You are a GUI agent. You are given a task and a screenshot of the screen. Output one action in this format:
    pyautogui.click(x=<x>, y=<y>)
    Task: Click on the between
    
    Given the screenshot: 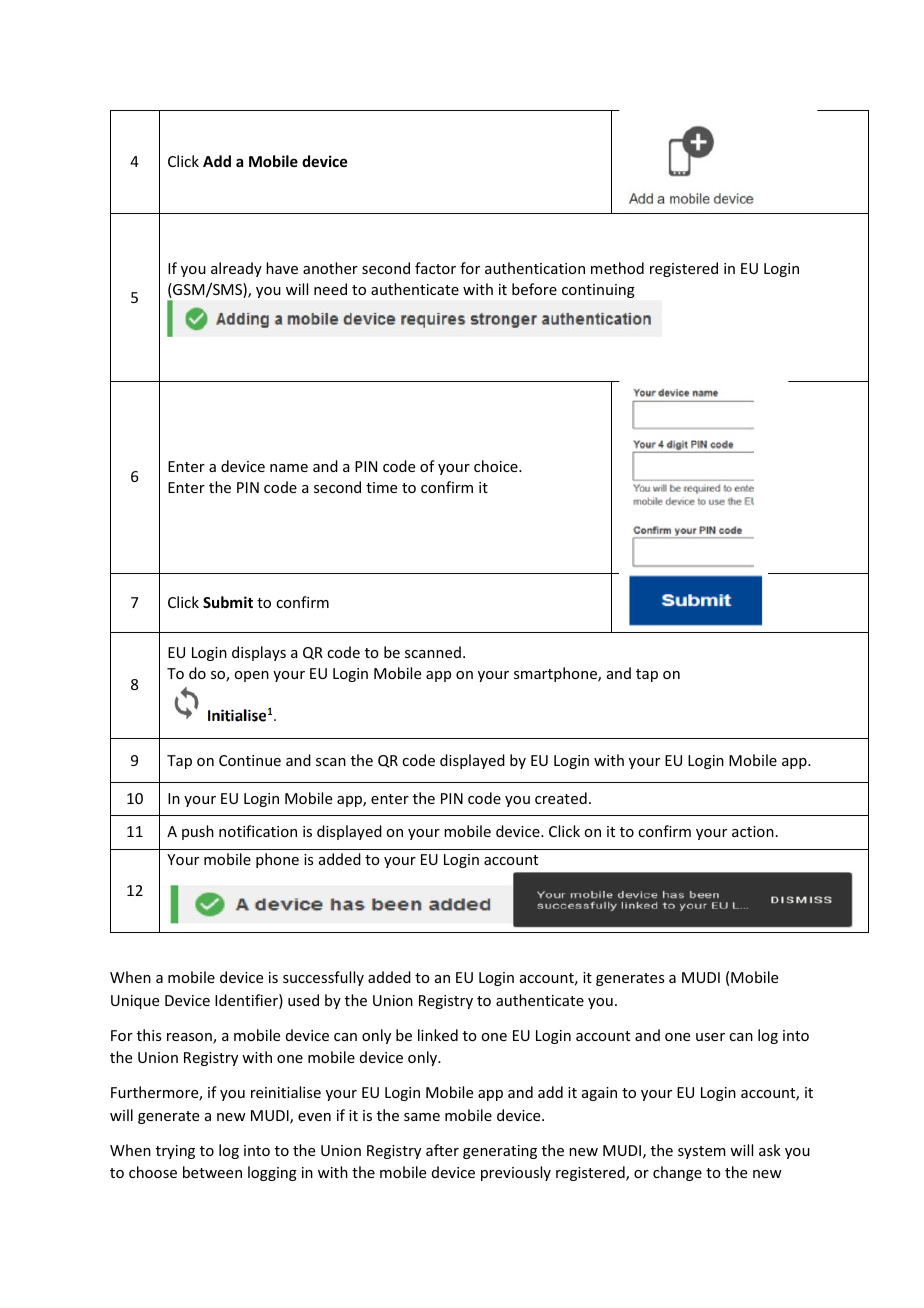 What is the action you would take?
    pyautogui.click(x=212, y=1172)
